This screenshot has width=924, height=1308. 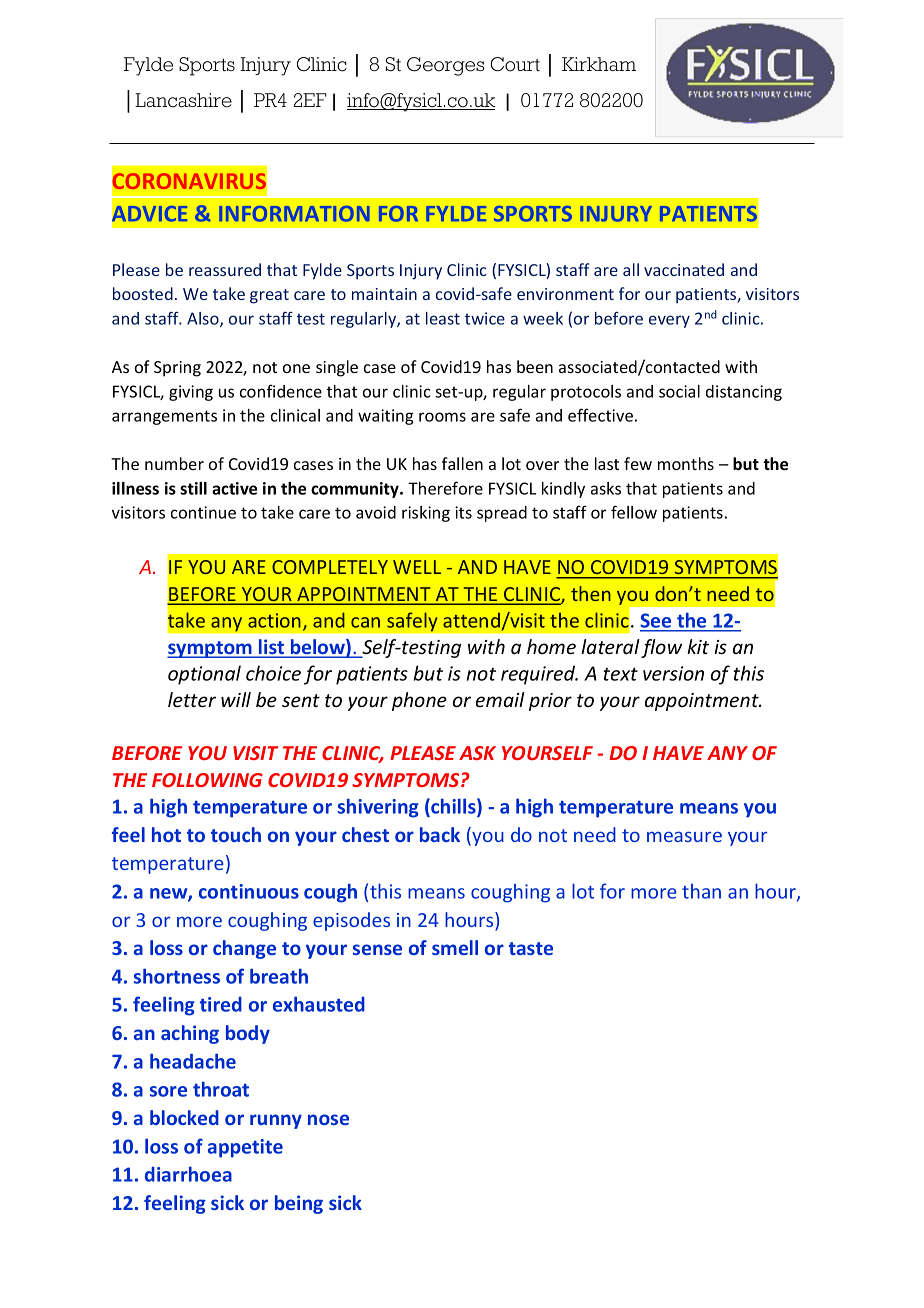 What do you see at coordinates (249, 891) in the screenshot?
I see `continuous` at bounding box center [249, 891].
